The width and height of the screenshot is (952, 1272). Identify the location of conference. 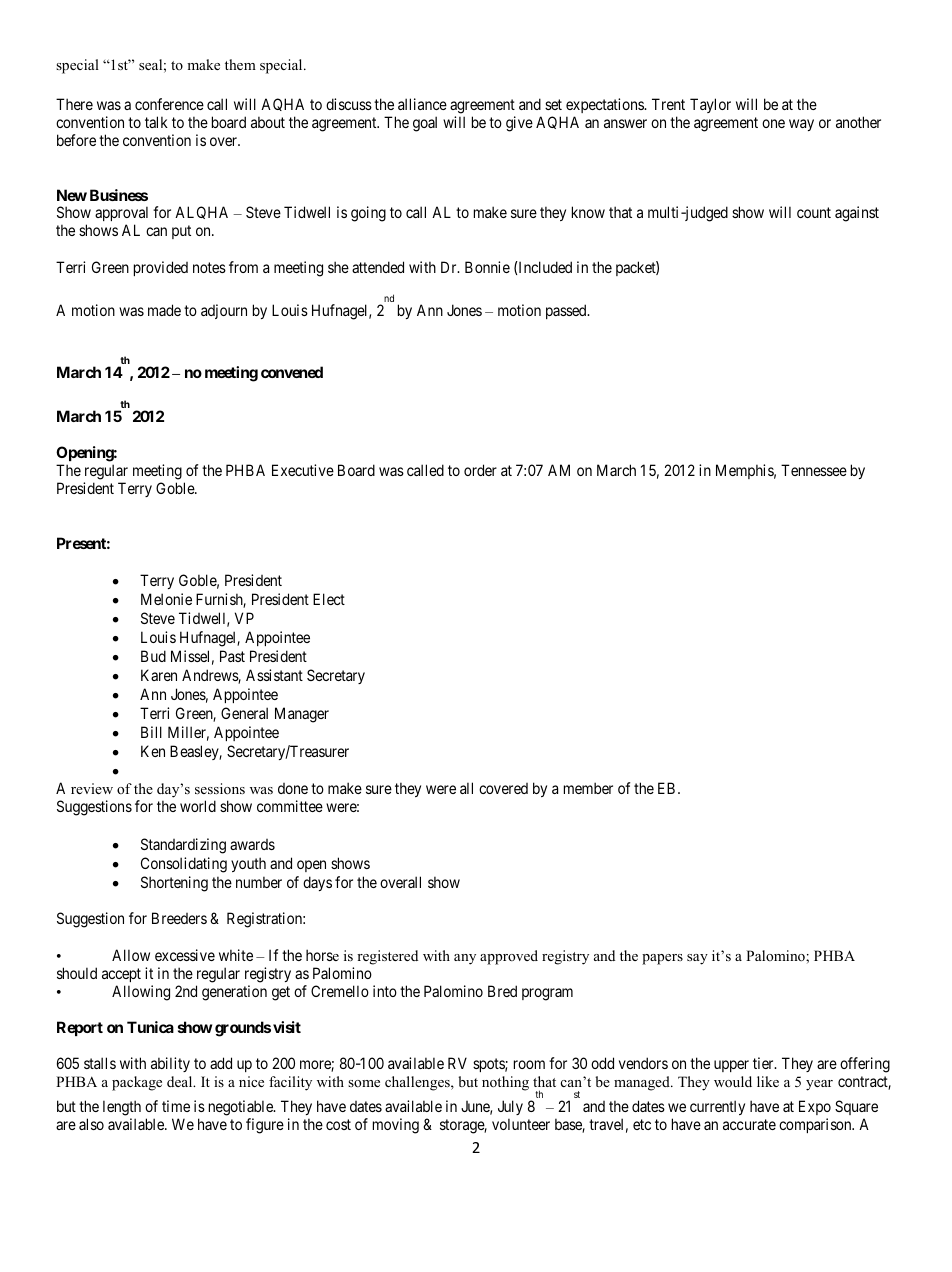
(169, 104).
